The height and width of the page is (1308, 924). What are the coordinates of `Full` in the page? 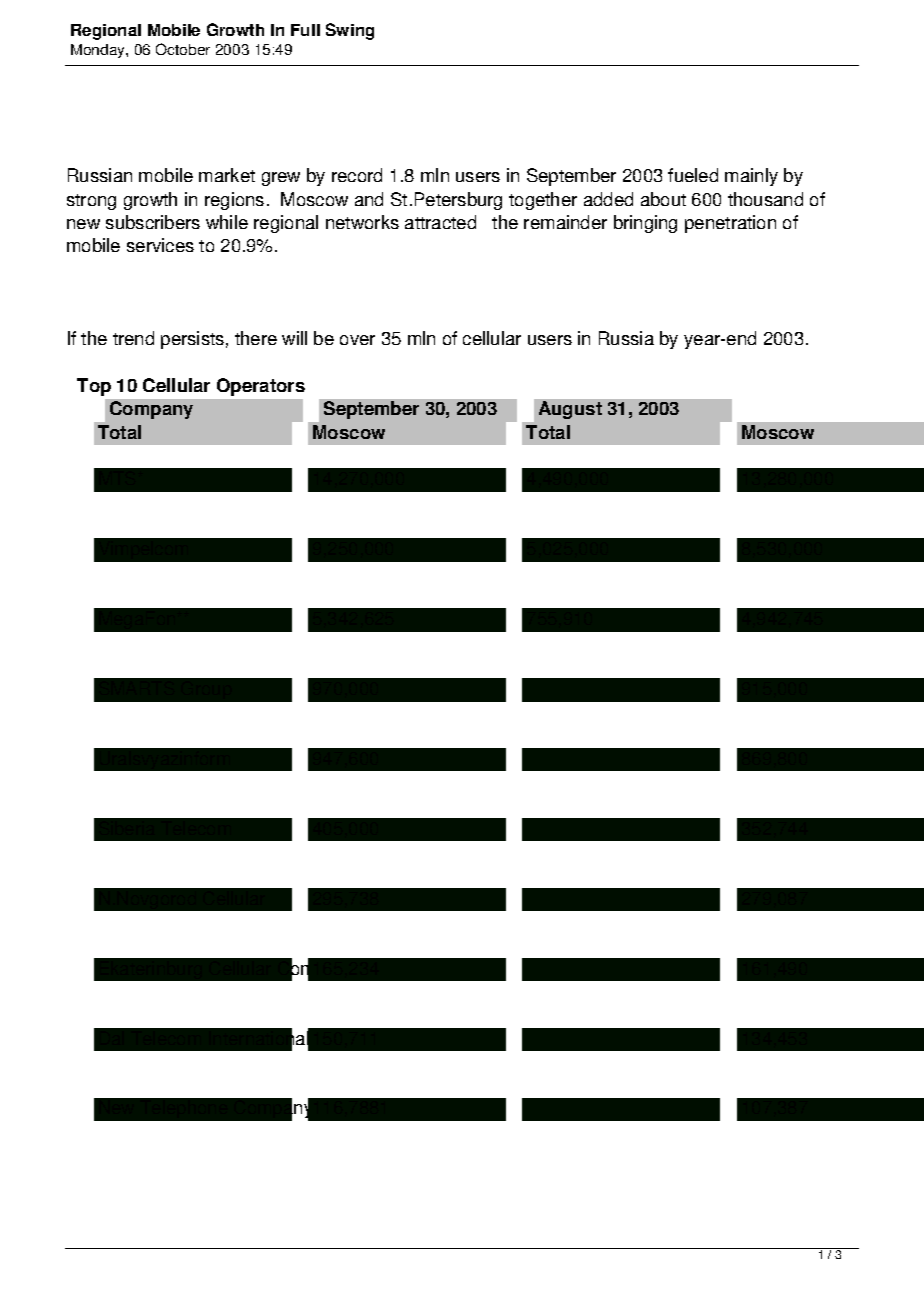 It's located at (305, 30).
